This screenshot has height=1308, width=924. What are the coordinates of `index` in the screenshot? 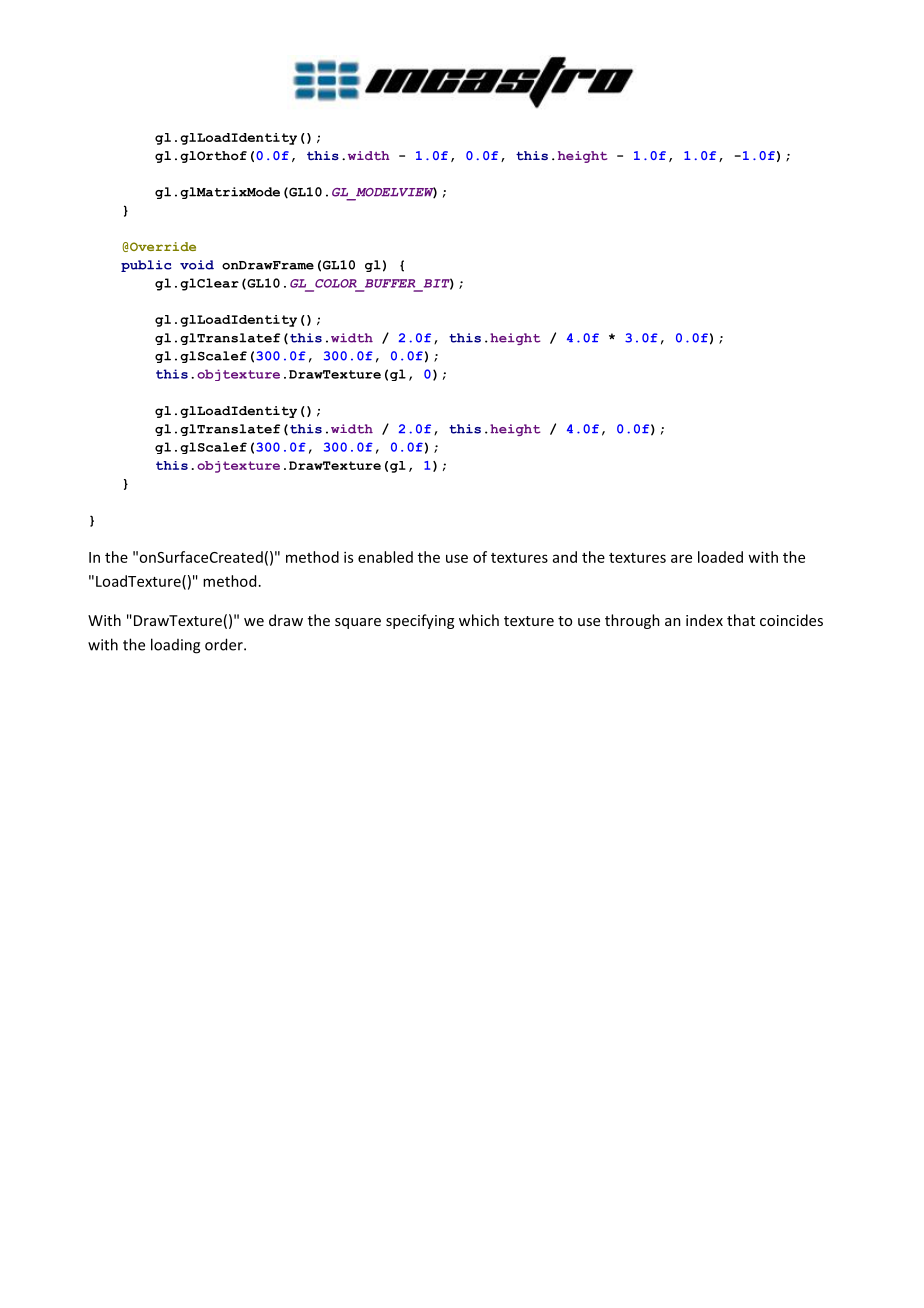 It's located at (704, 620).
